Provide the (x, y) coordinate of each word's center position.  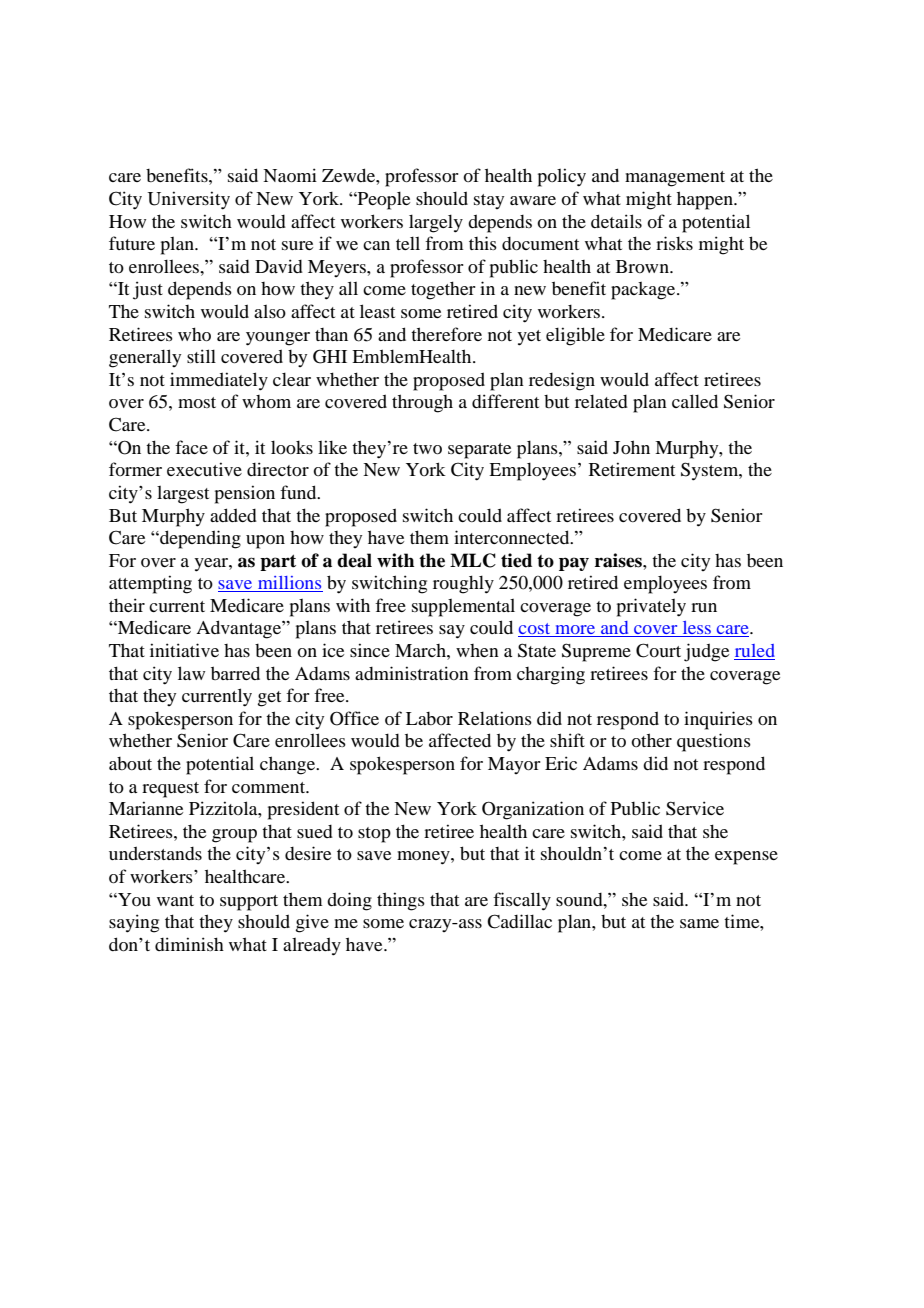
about (130, 763)
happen (706, 200)
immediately (219, 381)
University (188, 200)
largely (436, 223)
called (695, 401)
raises (619, 560)
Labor (429, 718)
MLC (473, 560)
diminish (189, 944)
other (651, 740)
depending (199, 539)
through (422, 403)
